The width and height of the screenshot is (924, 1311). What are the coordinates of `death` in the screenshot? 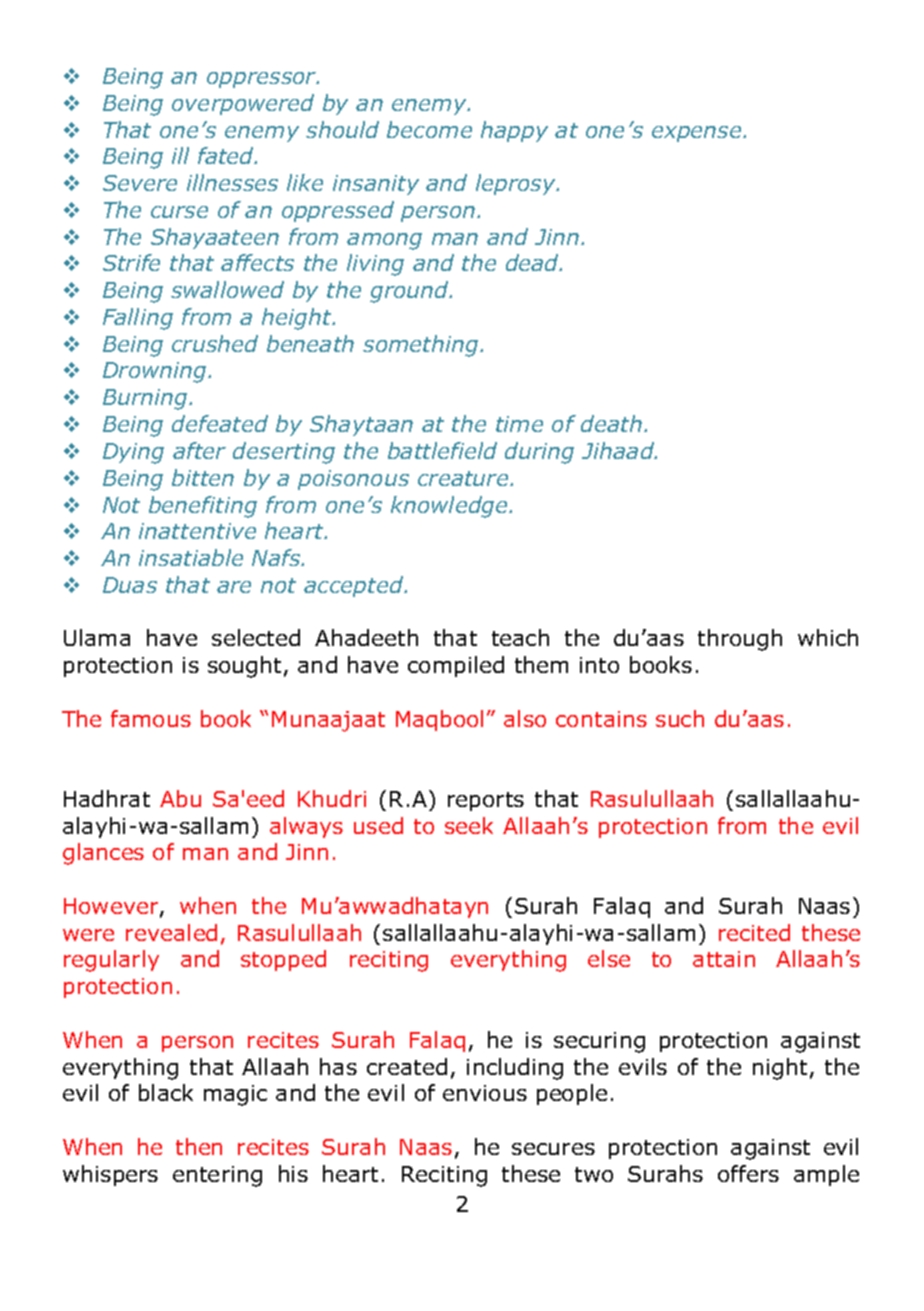 It's located at (613, 423).
